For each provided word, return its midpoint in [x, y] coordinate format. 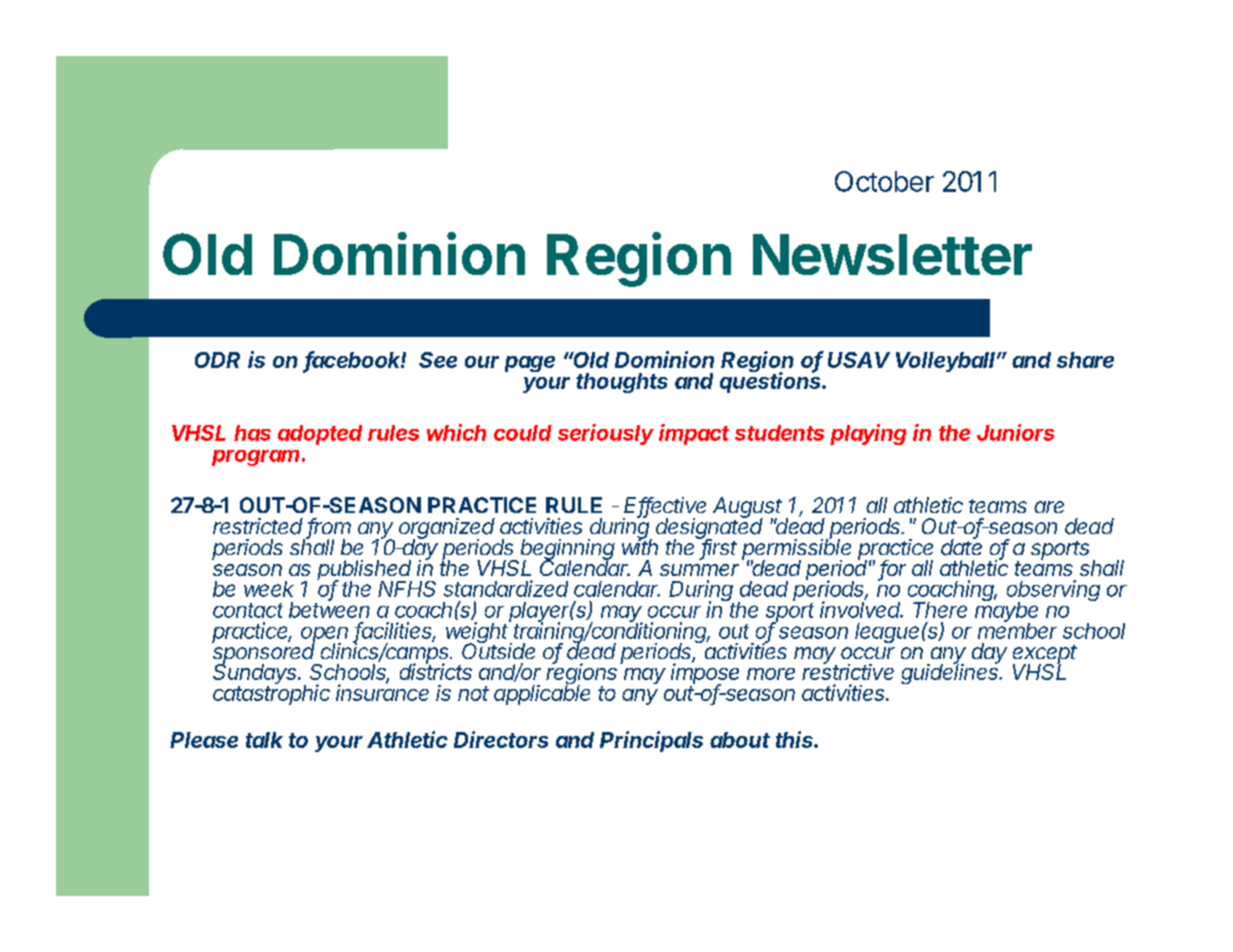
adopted [320, 435]
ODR [217, 360]
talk [264, 740]
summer [699, 570]
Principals [651, 741]
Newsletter [892, 254]
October [884, 181]
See [438, 360]
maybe [1006, 612]
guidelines [951, 673]
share [1085, 360]
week [269, 589]
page [530, 364]
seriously [606, 434]
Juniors [1015, 432]
